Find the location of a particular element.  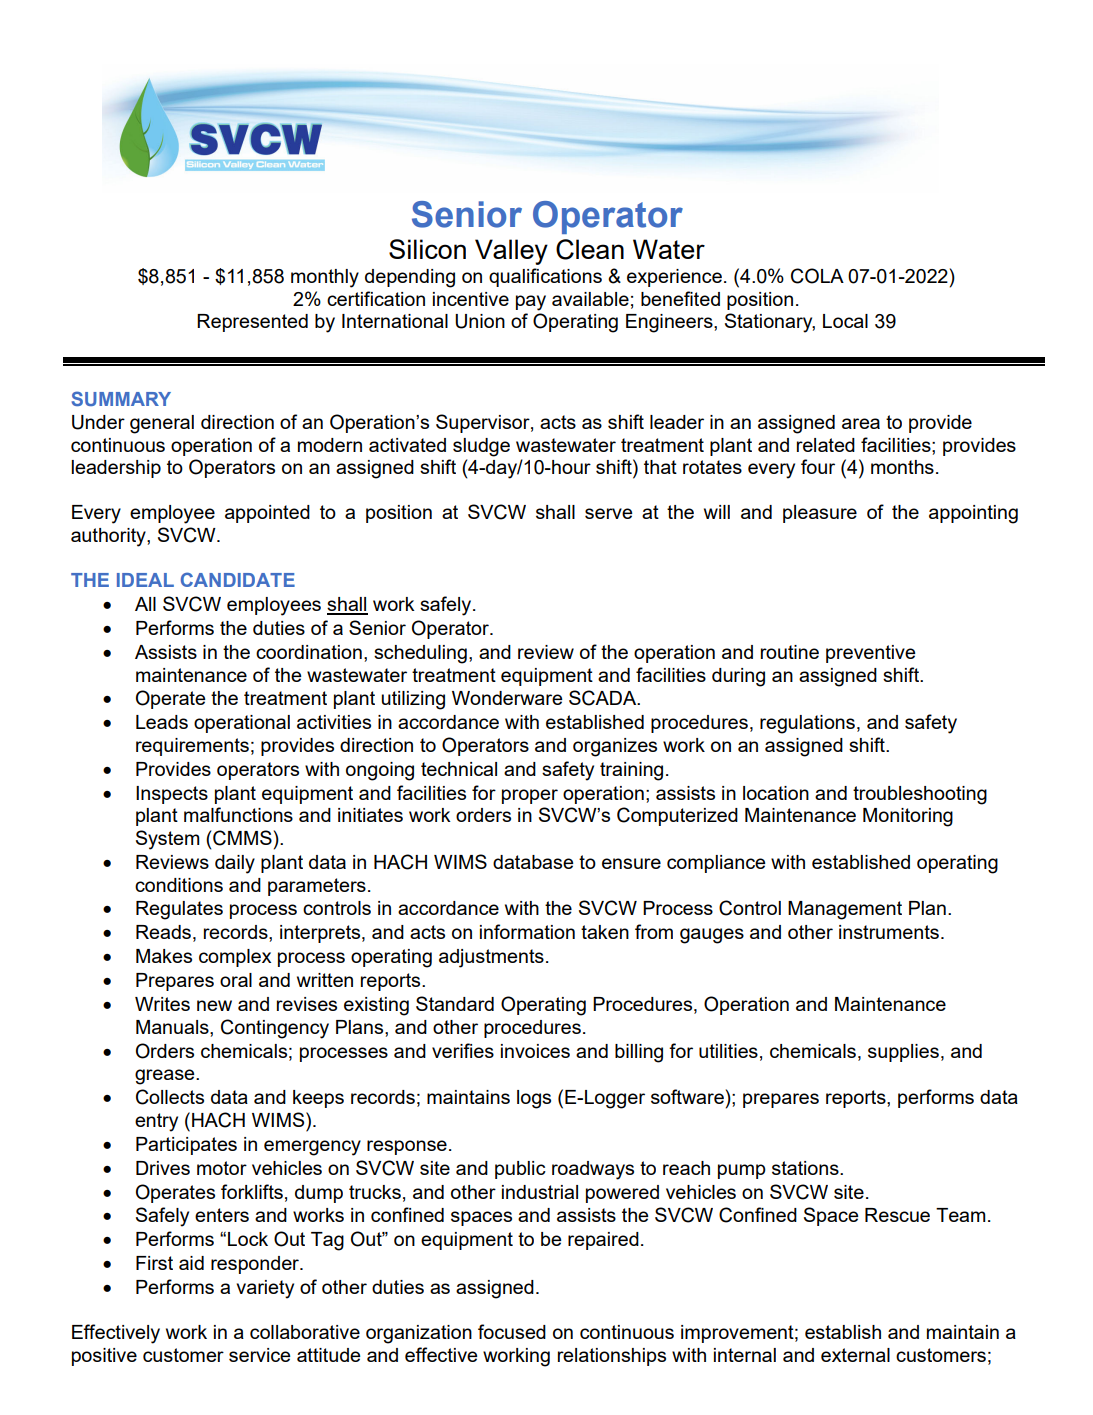

focused is located at coordinates (512, 1331).
